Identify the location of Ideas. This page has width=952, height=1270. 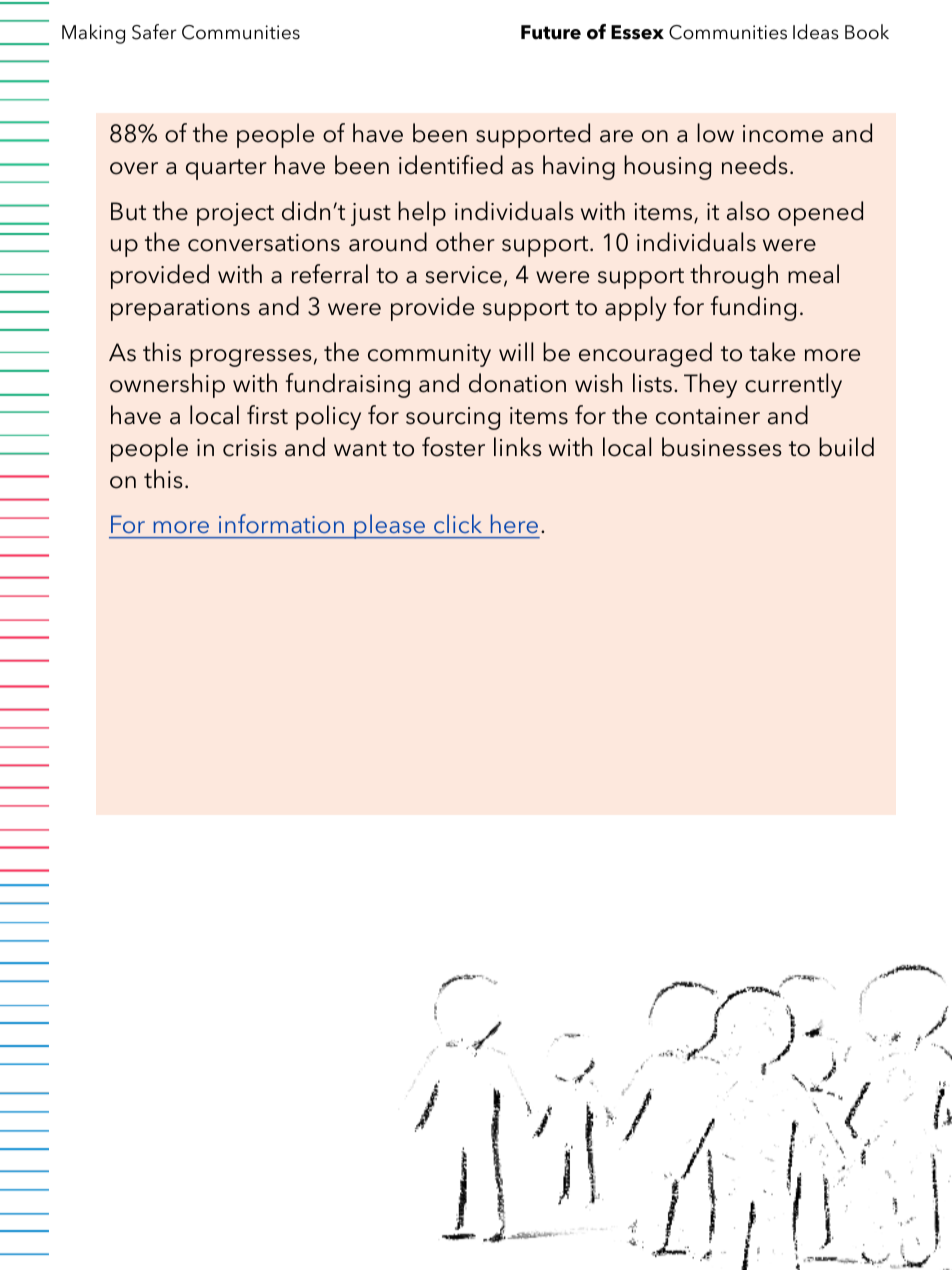
(816, 32).
